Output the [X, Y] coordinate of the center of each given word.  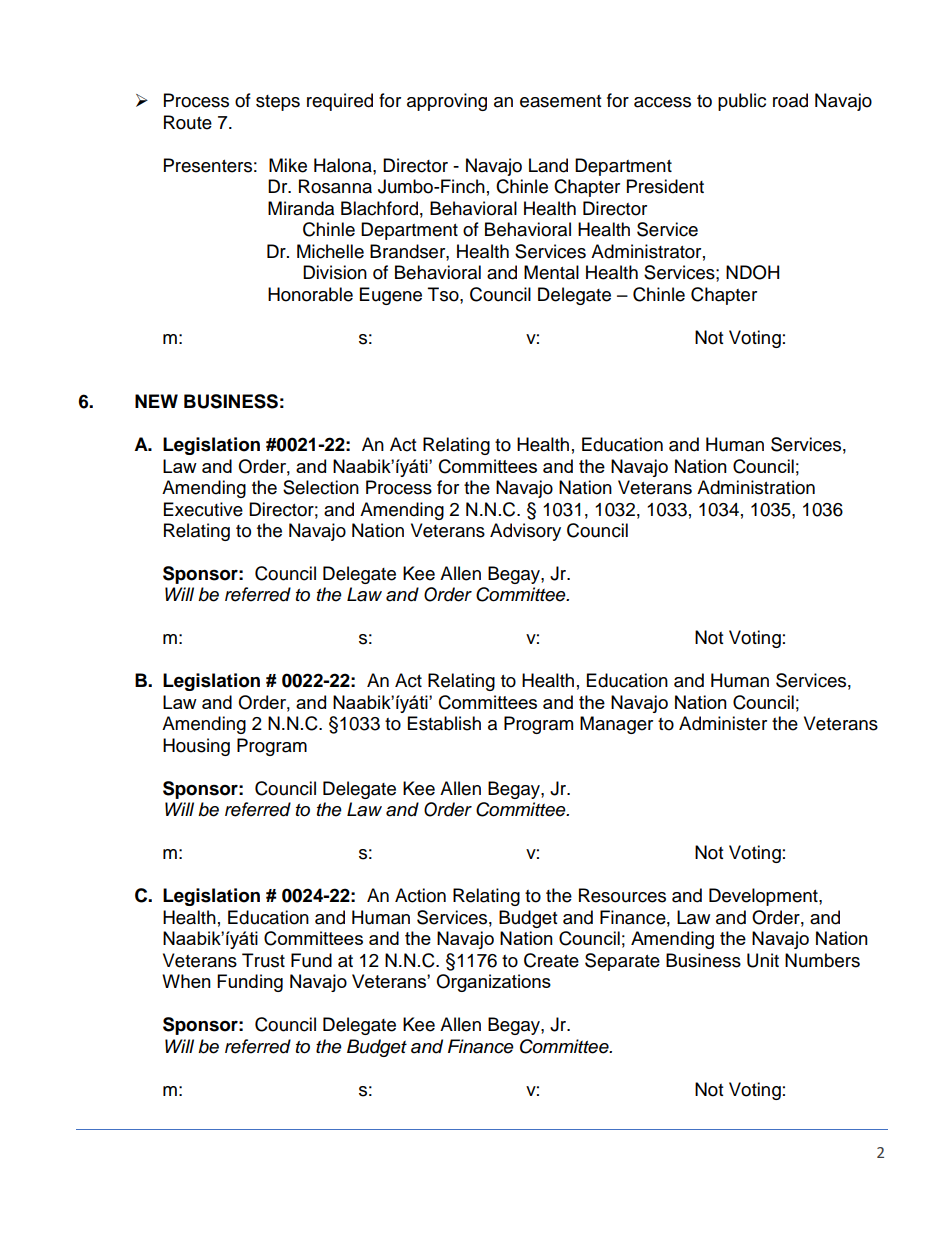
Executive [203, 509]
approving [447, 102]
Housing [196, 747]
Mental [551, 272]
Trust [263, 960]
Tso [444, 294]
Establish [444, 723]
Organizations [493, 983]
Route [188, 122]
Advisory [525, 532]
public [742, 102]
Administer [723, 723]
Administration [756, 487]
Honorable [310, 294]
